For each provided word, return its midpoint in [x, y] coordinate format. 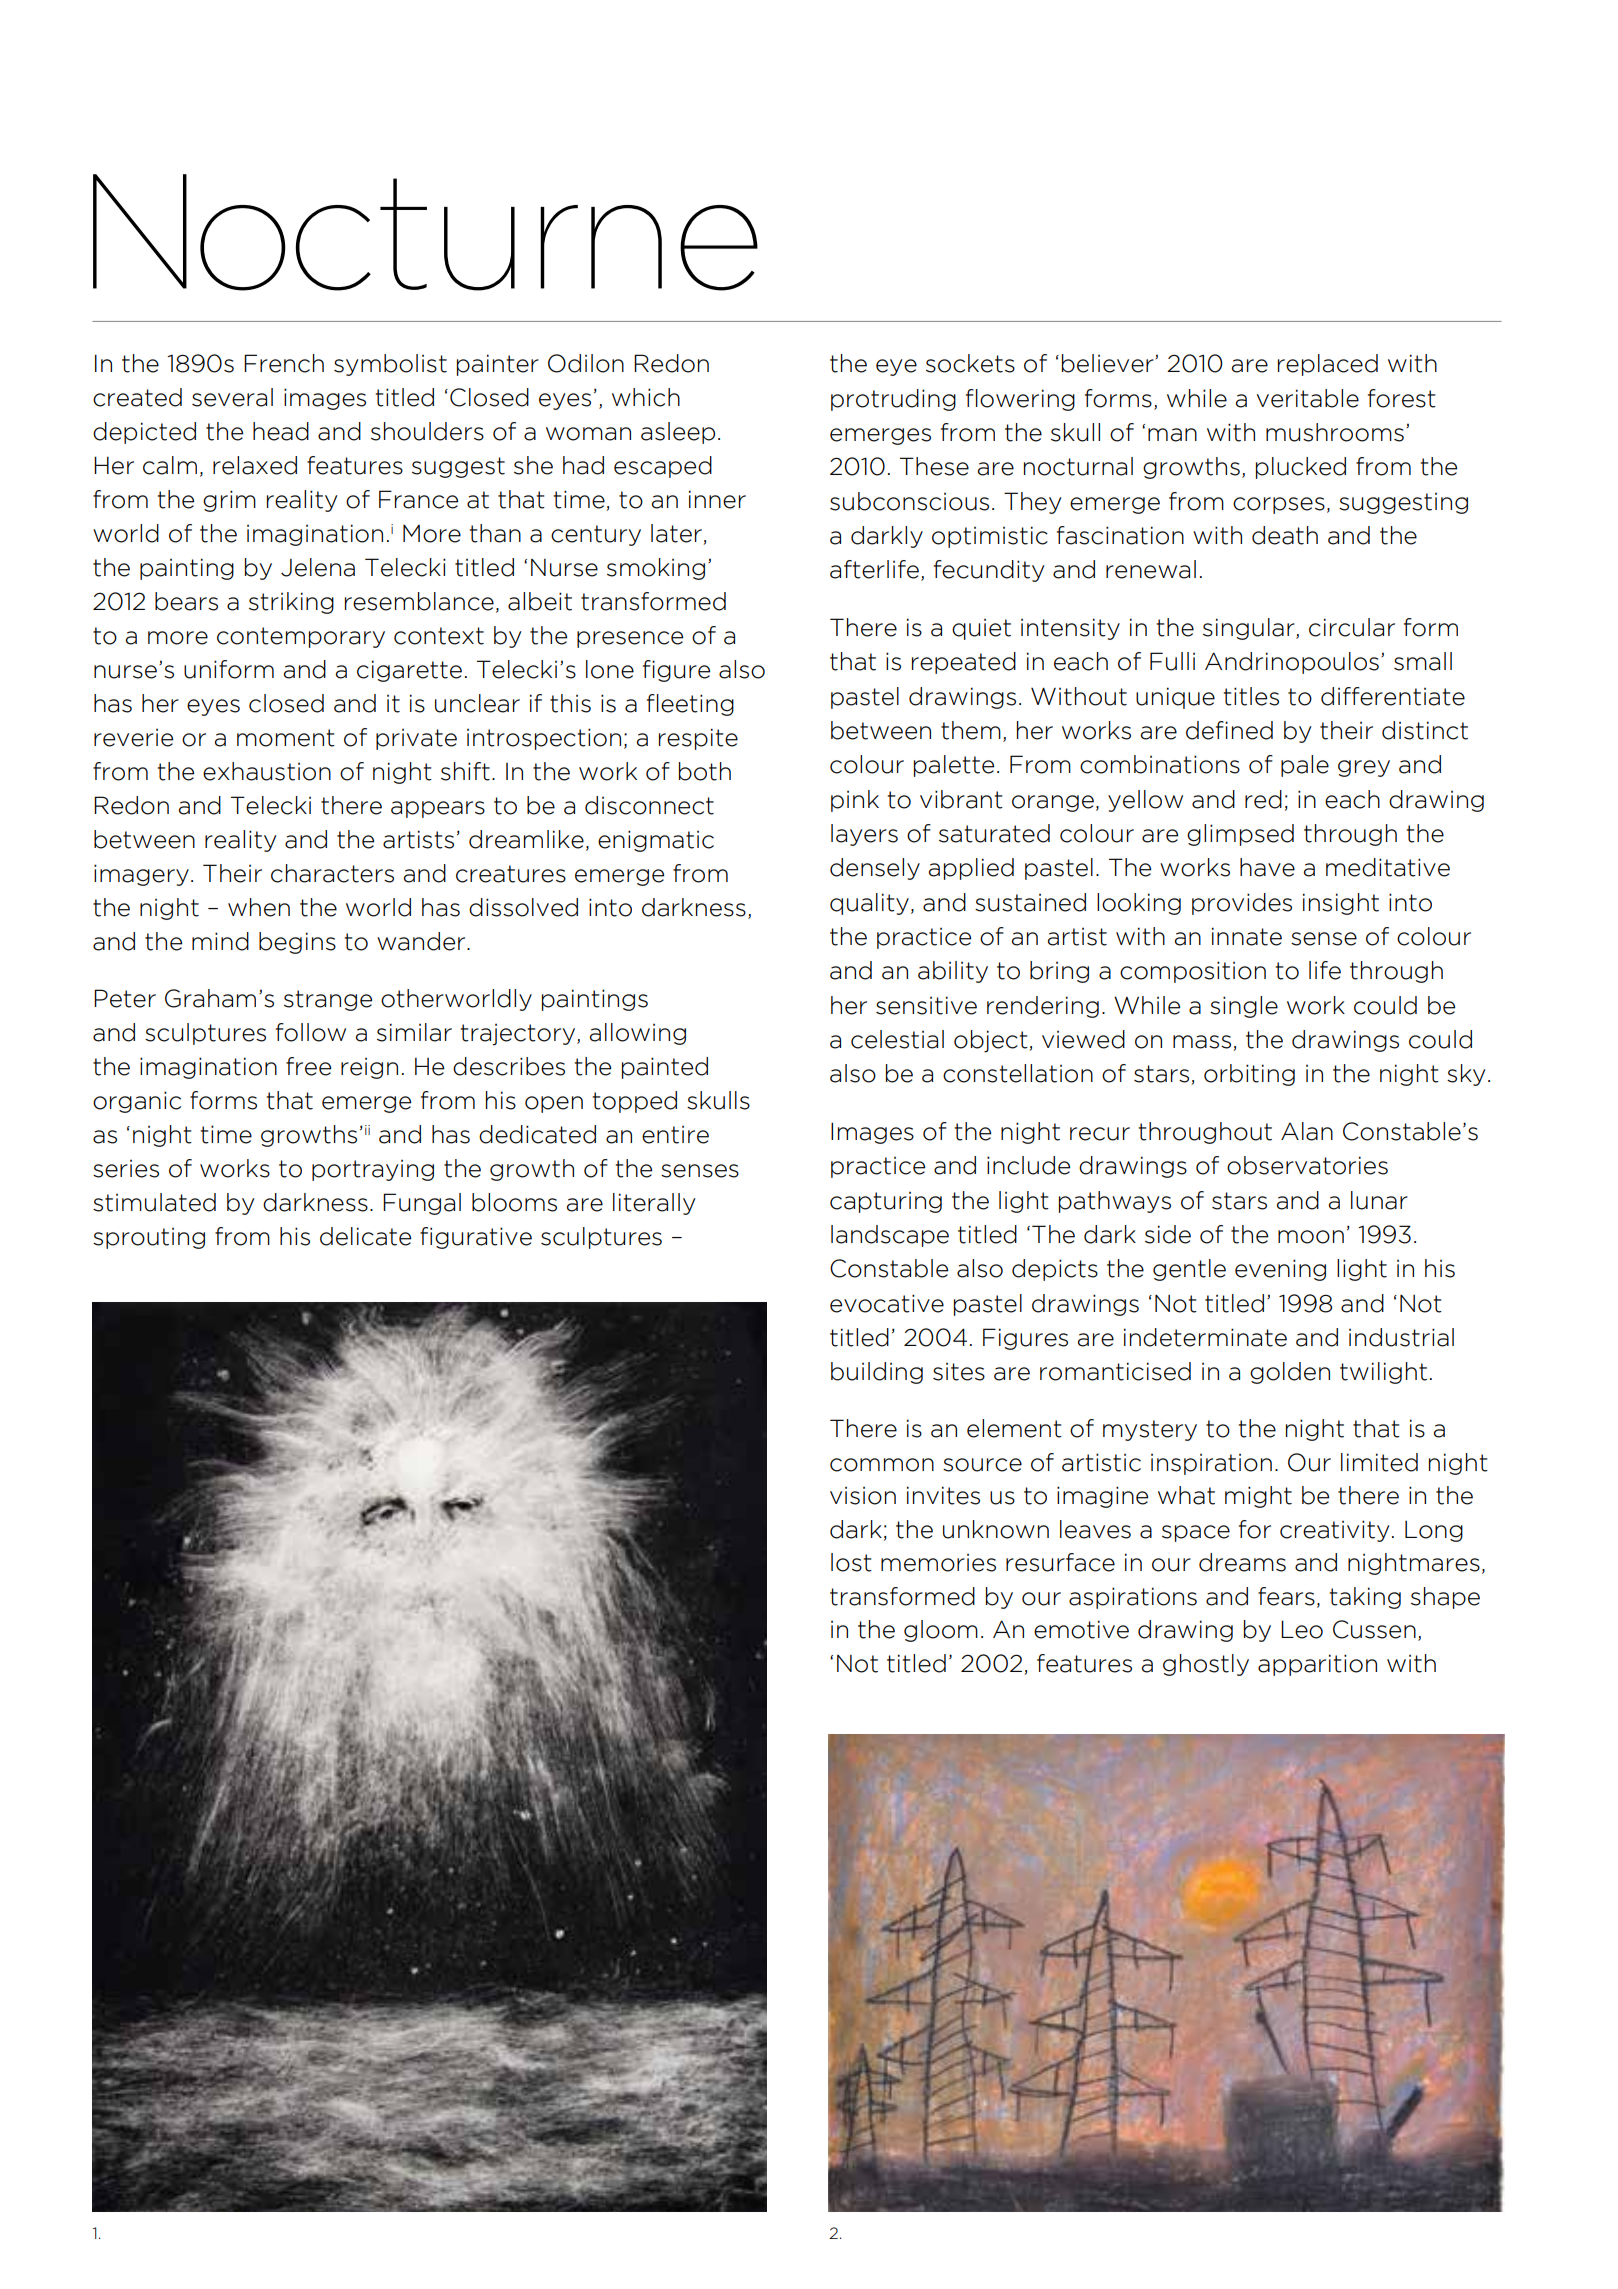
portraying [373, 1170]
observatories [1307, 1165]
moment [286, 738]
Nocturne [425, 232]
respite [698, 739]
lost [851, 1562]
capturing [886, 1202]
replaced [1328, 365]
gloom [941, 1631]
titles [1251, 696]
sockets [970, 363]
